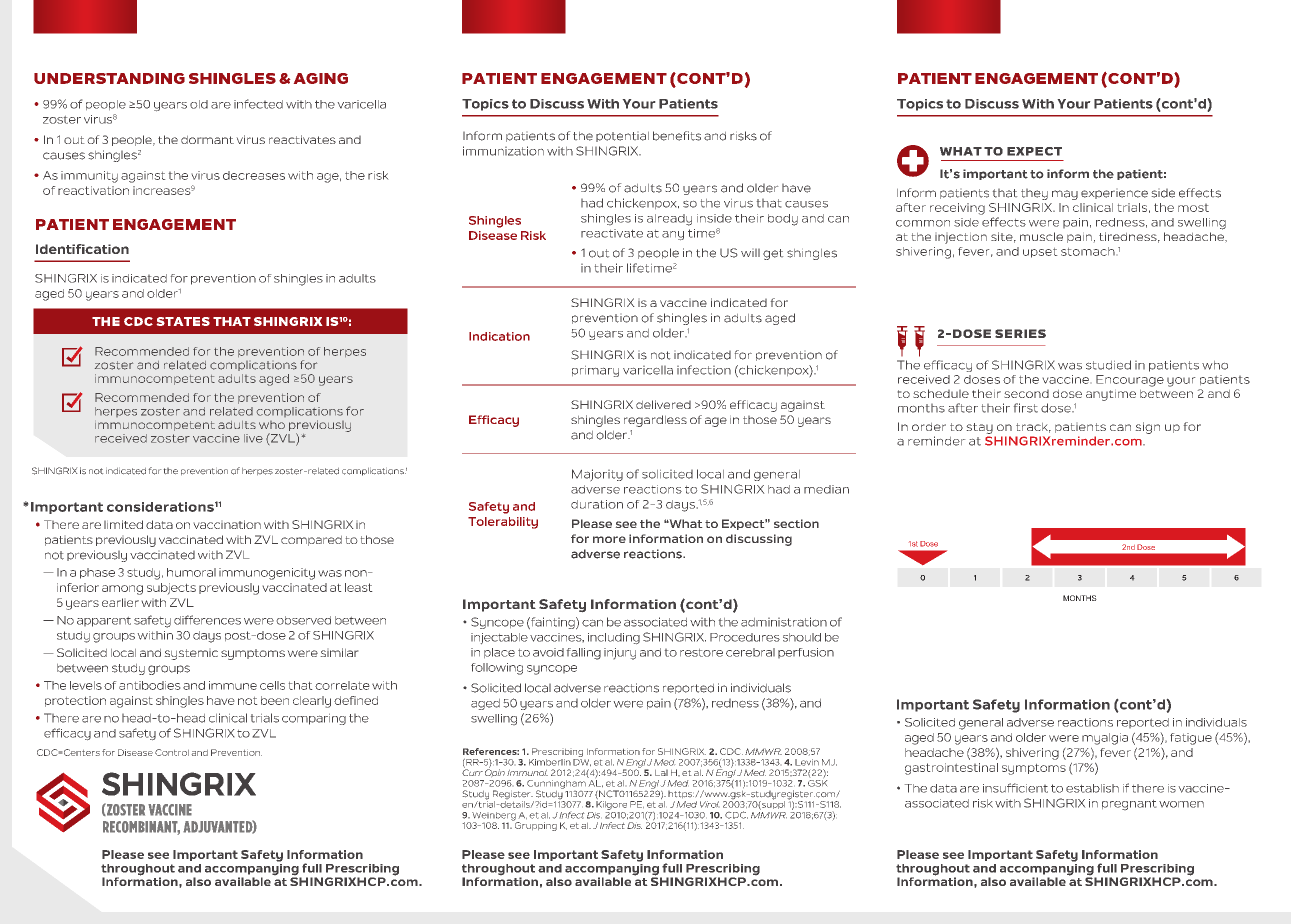 The height and width of the screenshot is (924, 1291). What do you see at coordinates (314, 719) in the screenshot?
I see `comparing` at bounding box center [314, 719].
